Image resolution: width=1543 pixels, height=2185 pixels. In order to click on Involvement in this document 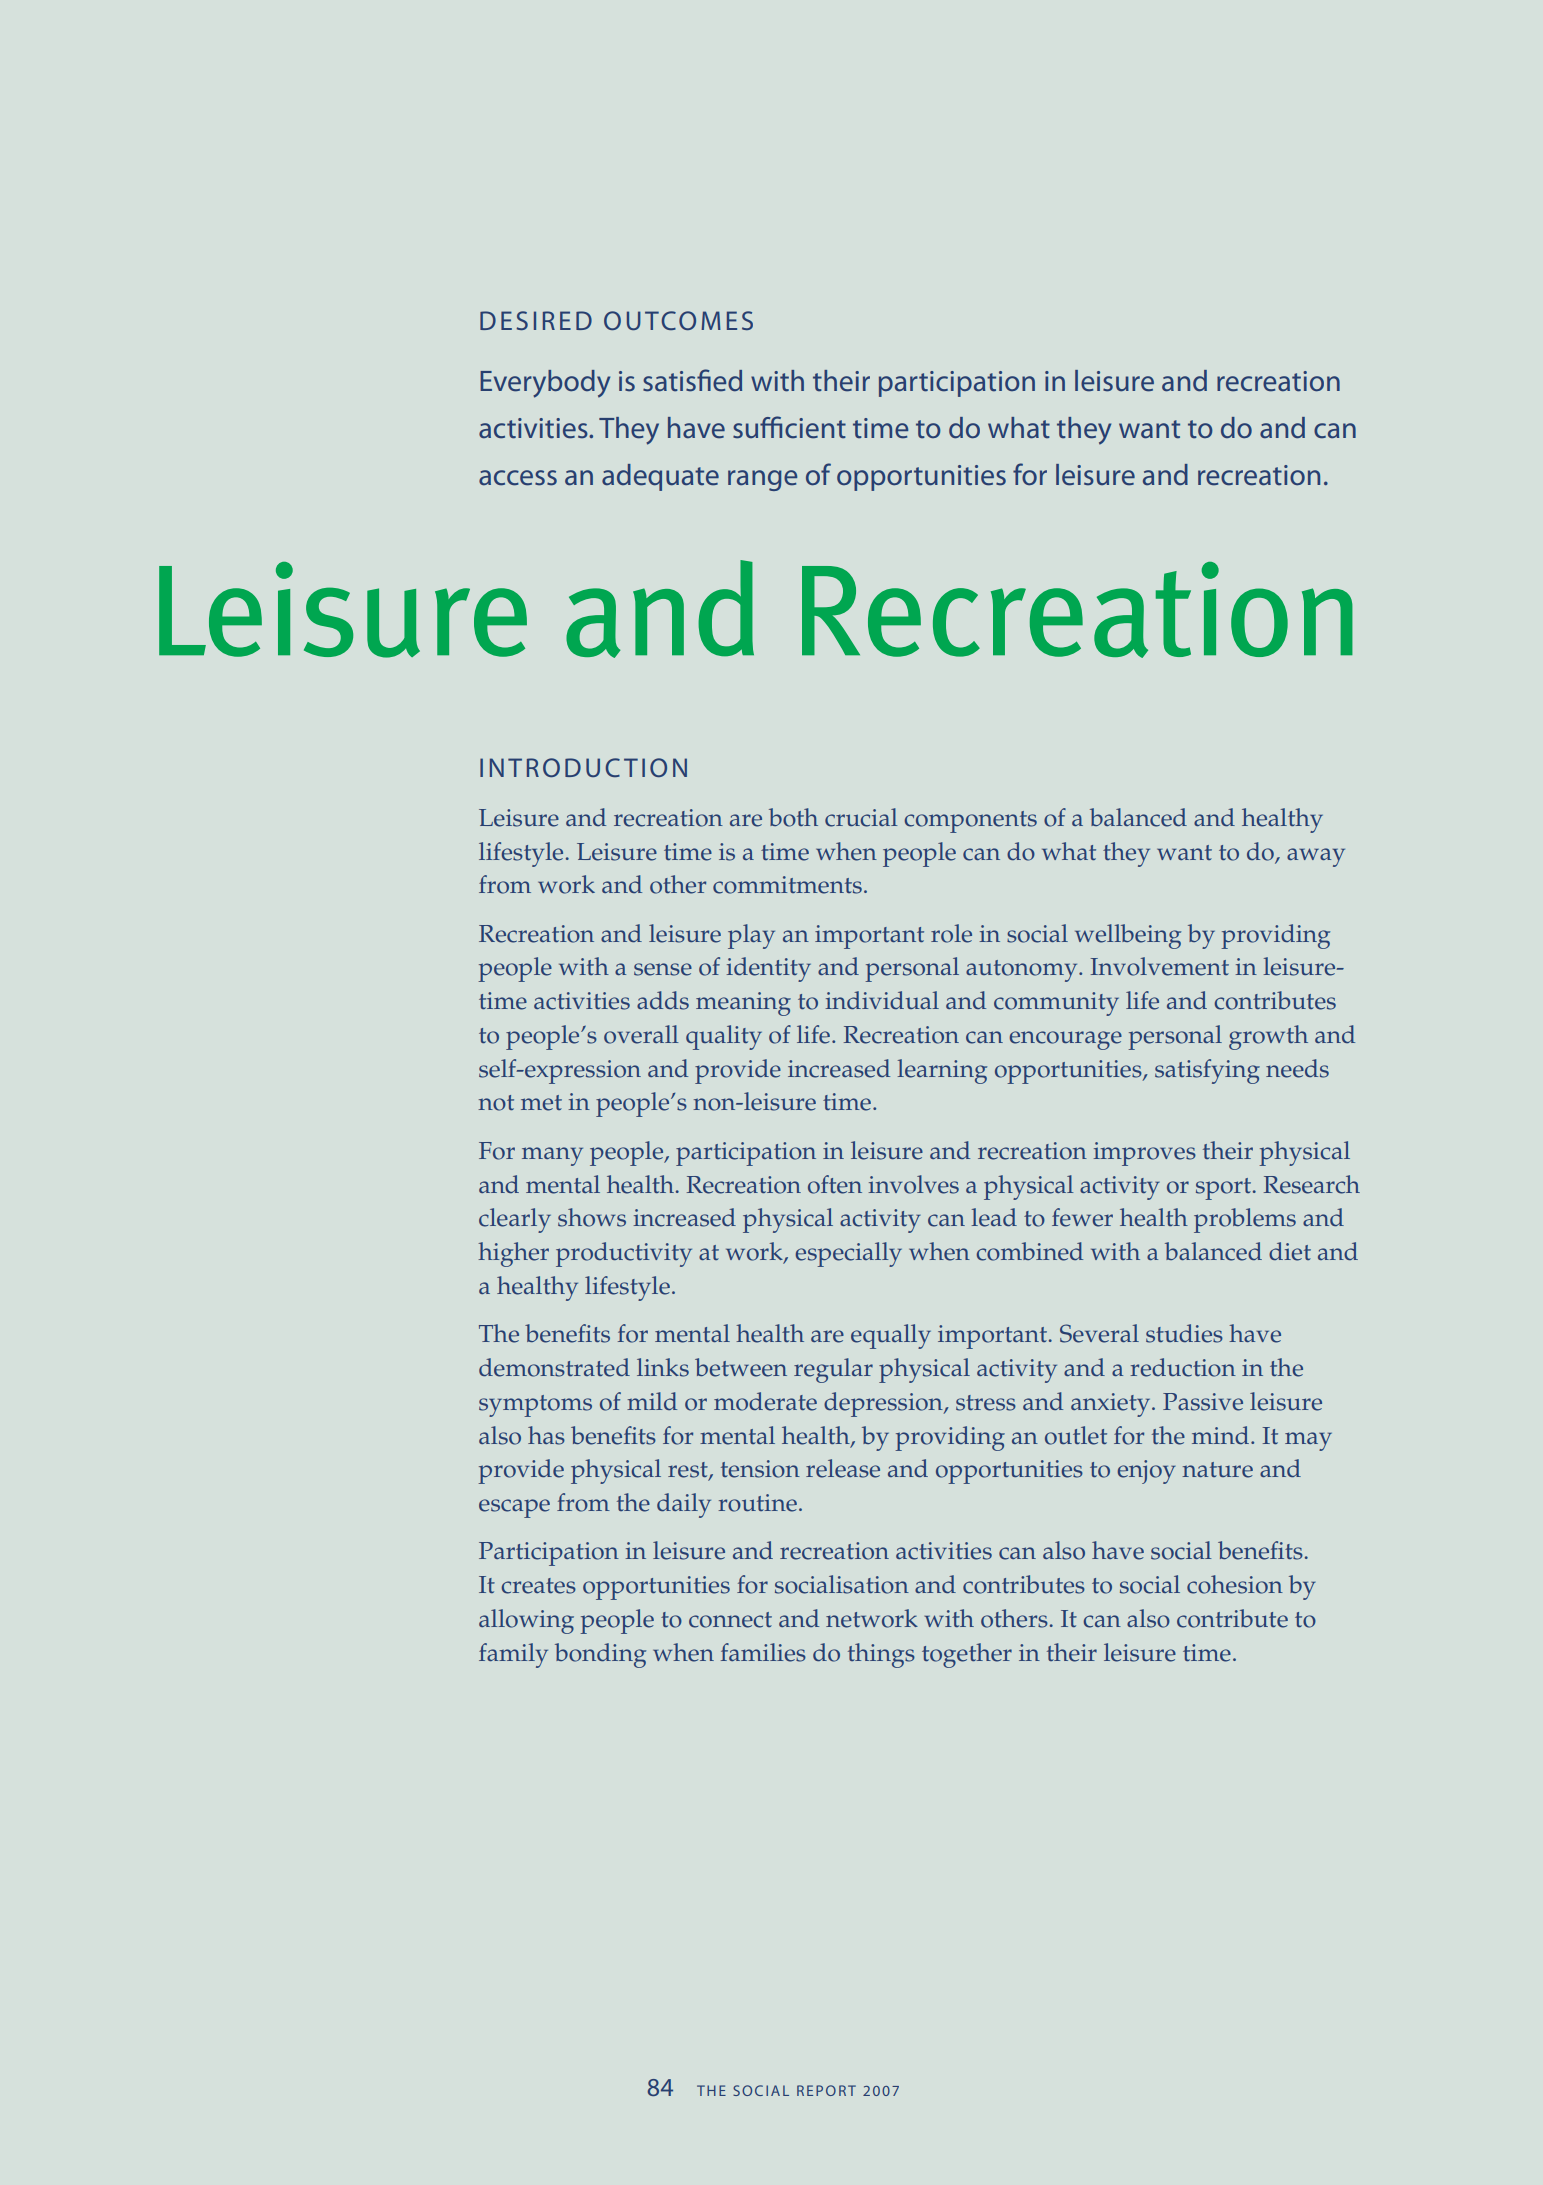, I will do `click(1160, 966)`.
